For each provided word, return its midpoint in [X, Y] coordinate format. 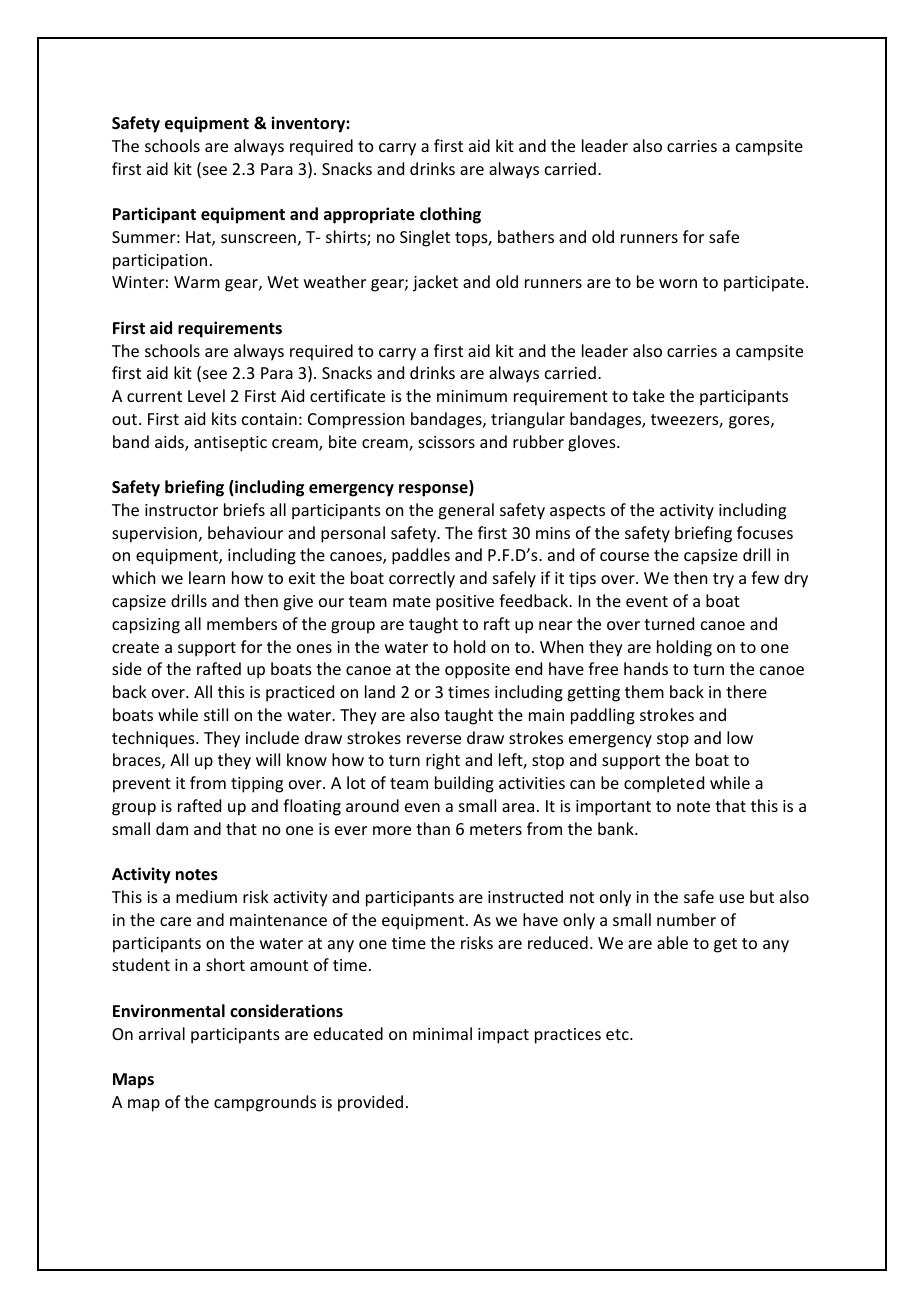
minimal [442, 1033]
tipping [257, 785]
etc [618, 1034]
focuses [765, 532]
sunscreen [258, 238]
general [466, 511]
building [464, 784]
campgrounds [265, 1103]
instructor [181, 510]
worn [678, 283]
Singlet [425, 238]
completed [664, 784]
